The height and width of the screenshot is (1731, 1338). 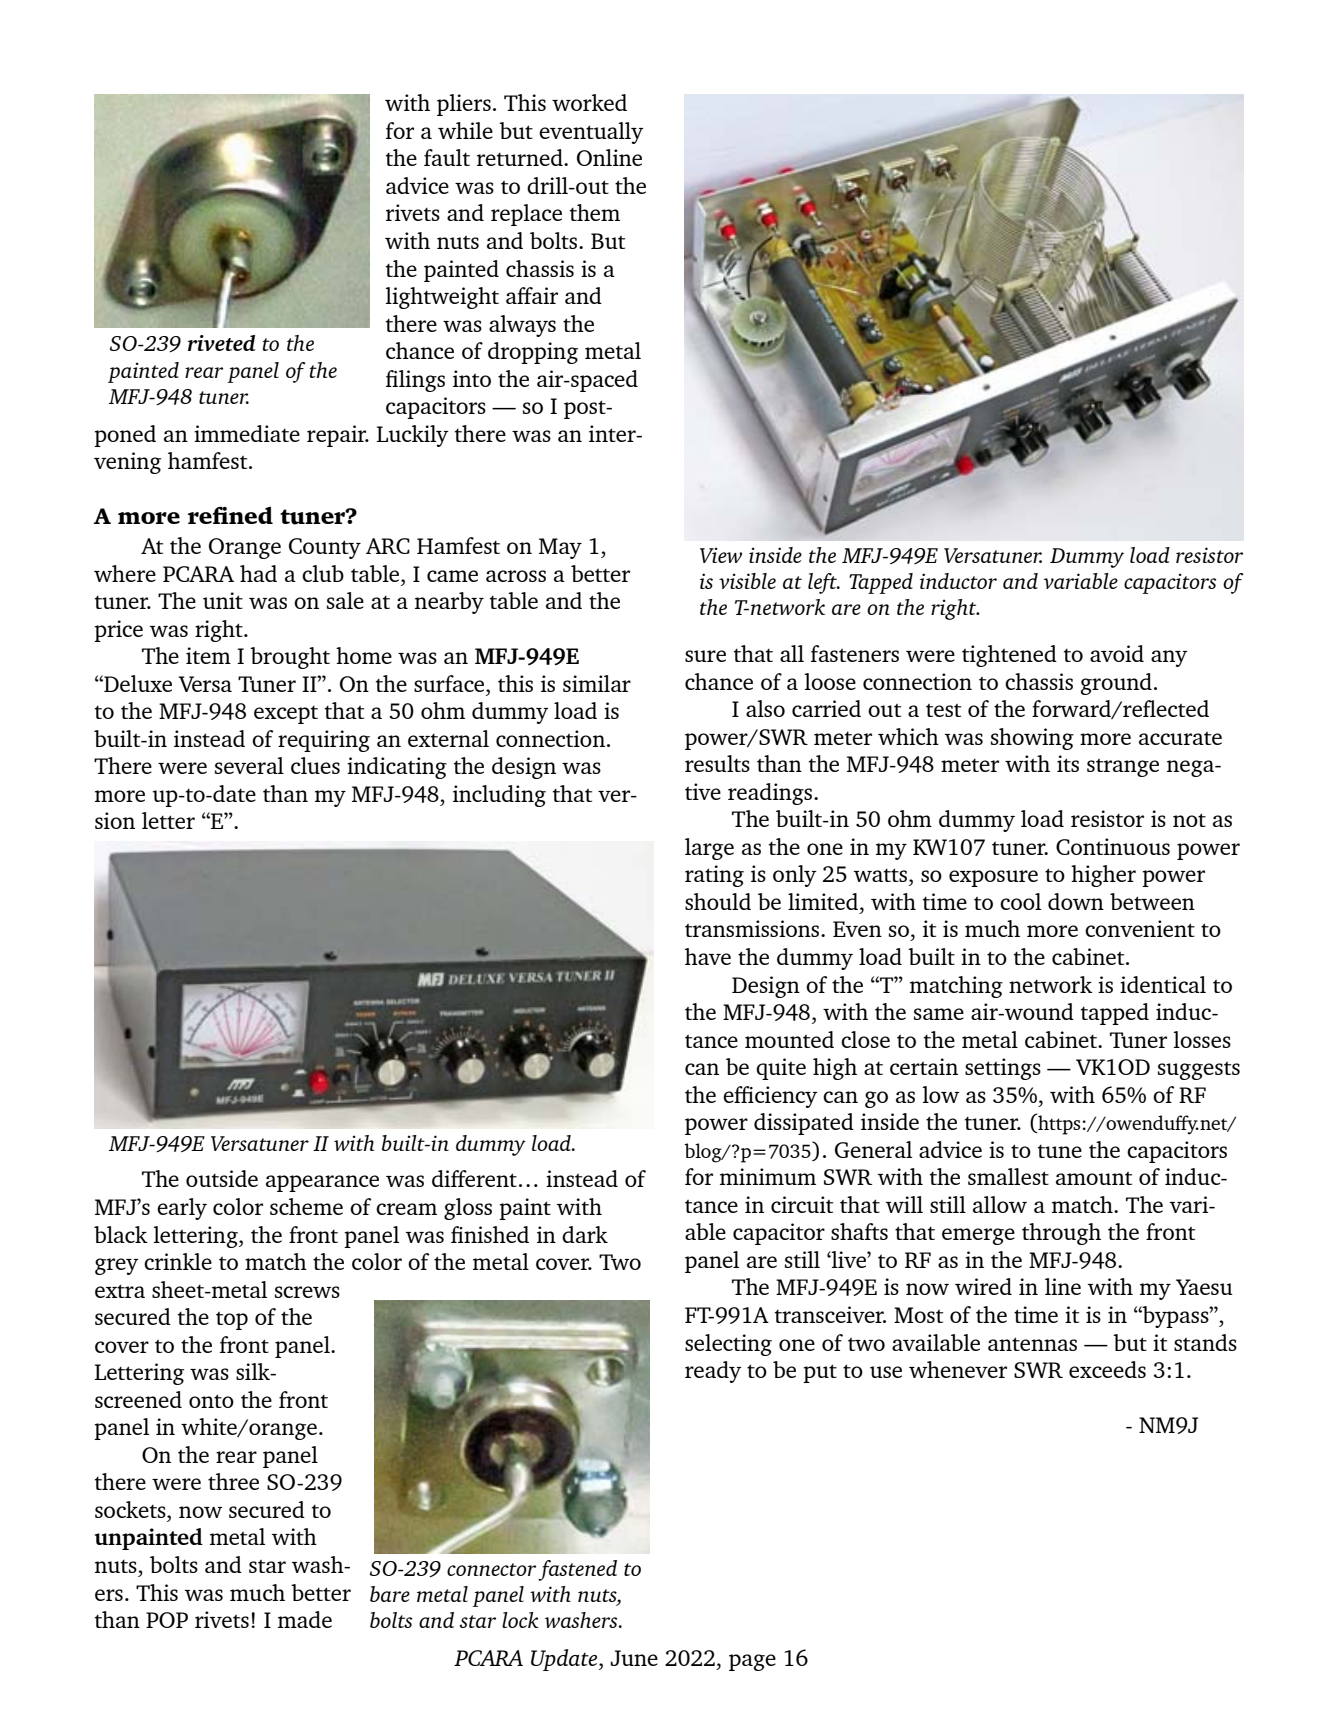 I want to click on them, so click(x=595, y=212).
